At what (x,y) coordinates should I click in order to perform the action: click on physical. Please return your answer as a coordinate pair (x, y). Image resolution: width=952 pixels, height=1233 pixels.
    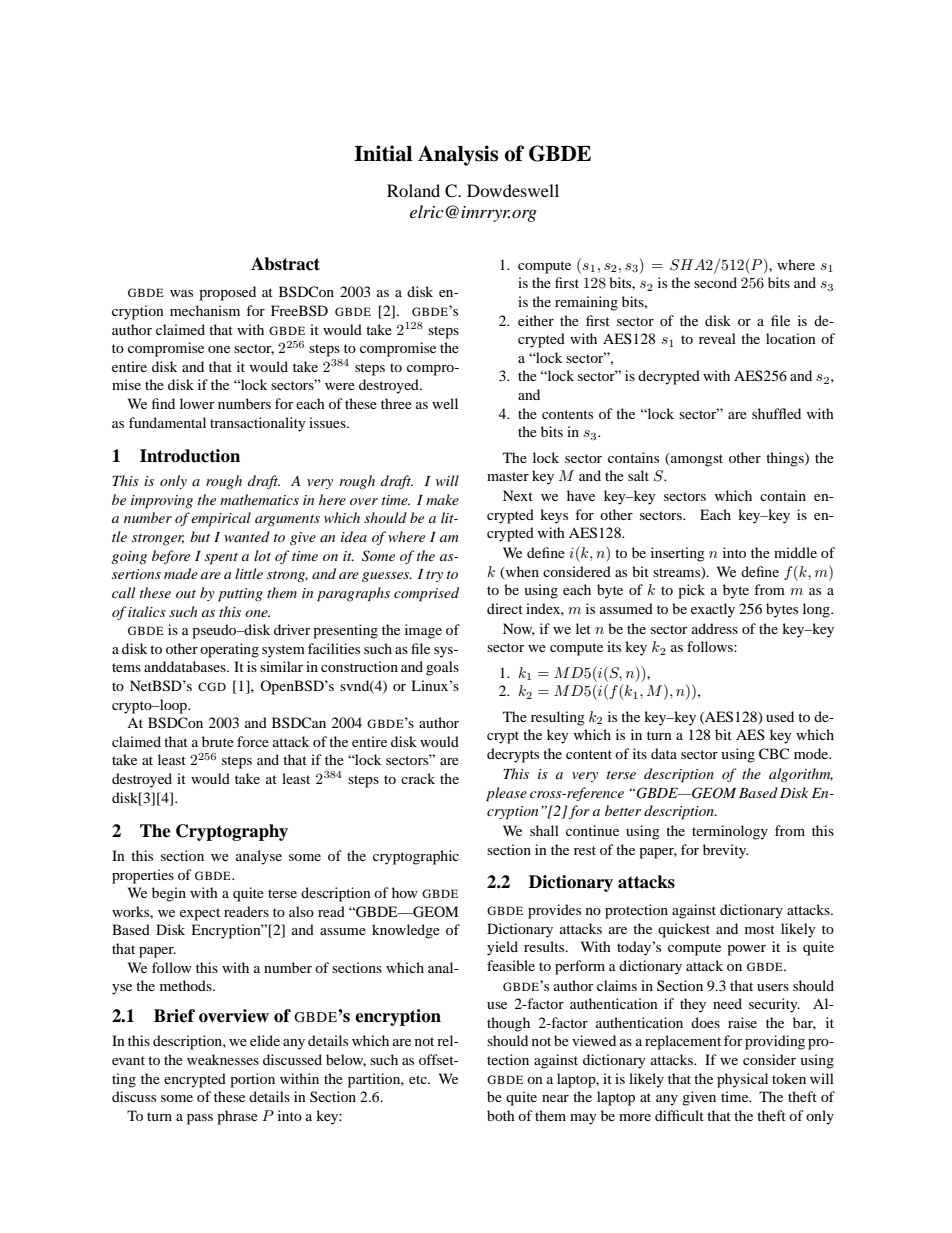
    Looking at the image, I should click on (742, 1080).
